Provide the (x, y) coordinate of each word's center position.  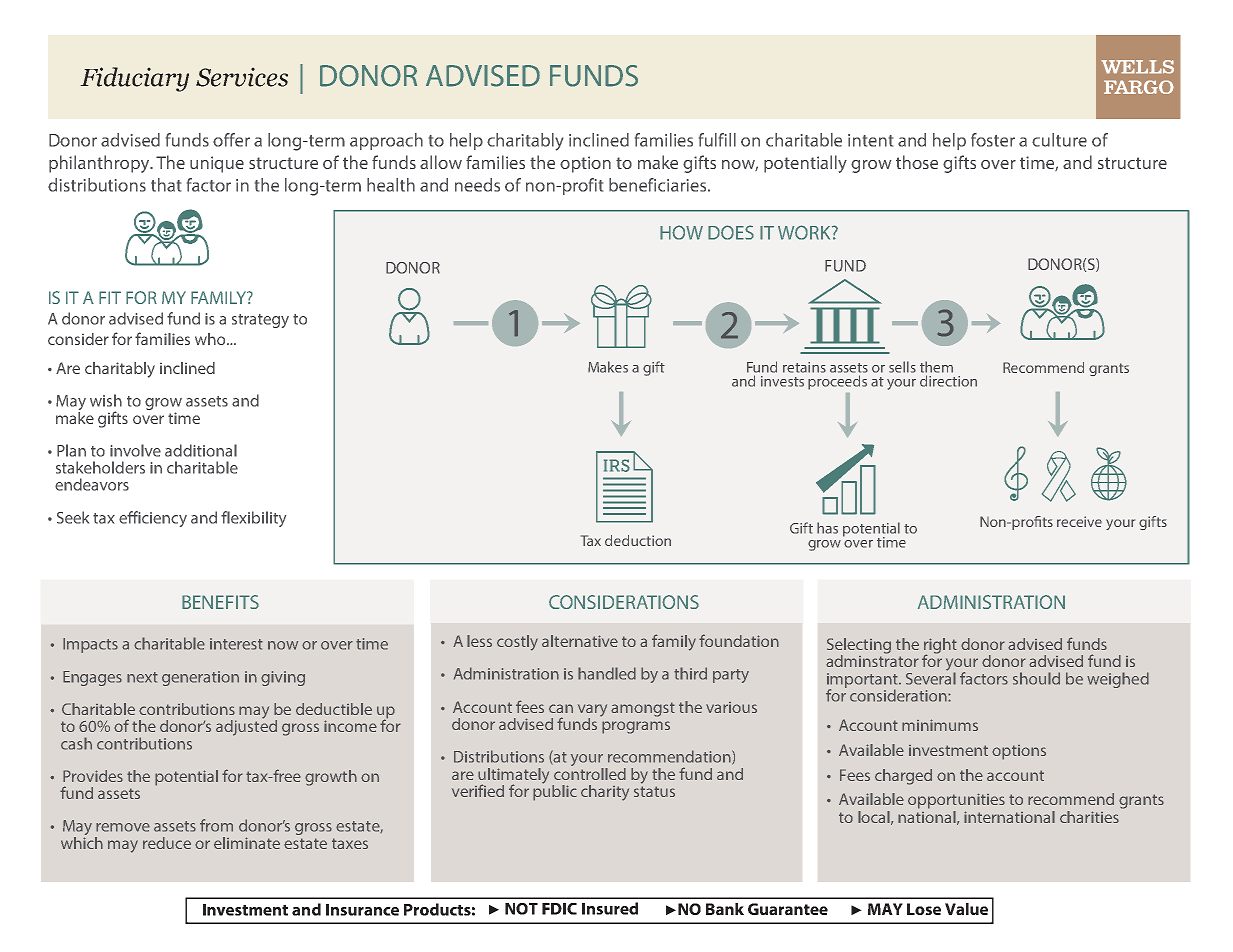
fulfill (717, 140)
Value (966, 909)
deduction (638, 540)
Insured (610, 908)
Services (242, 77)
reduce (167, 843)
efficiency (153, 519)
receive (1079, 521)
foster (993, 140)
